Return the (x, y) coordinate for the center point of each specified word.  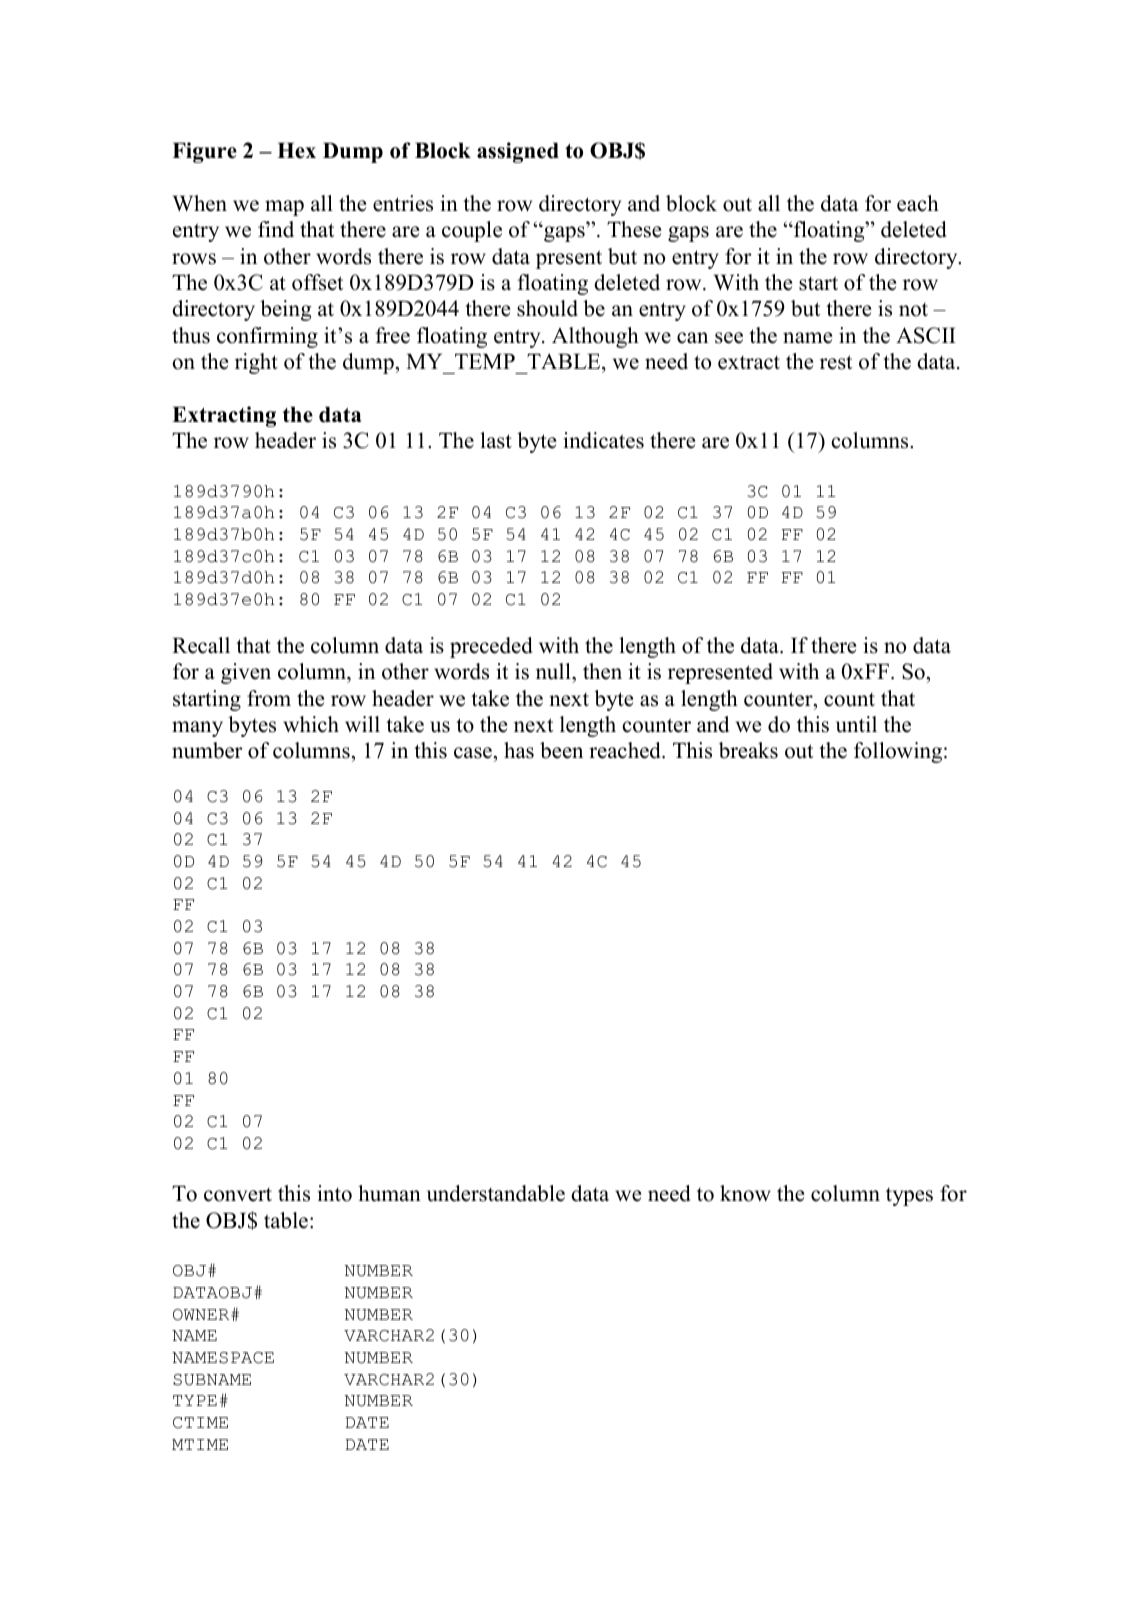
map (284, 208)
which (311, 724)
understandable (496, 1193)
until (856, 724)
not (913, 310)
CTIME (200, 1423)
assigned (518, 152)
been (561, 750)
